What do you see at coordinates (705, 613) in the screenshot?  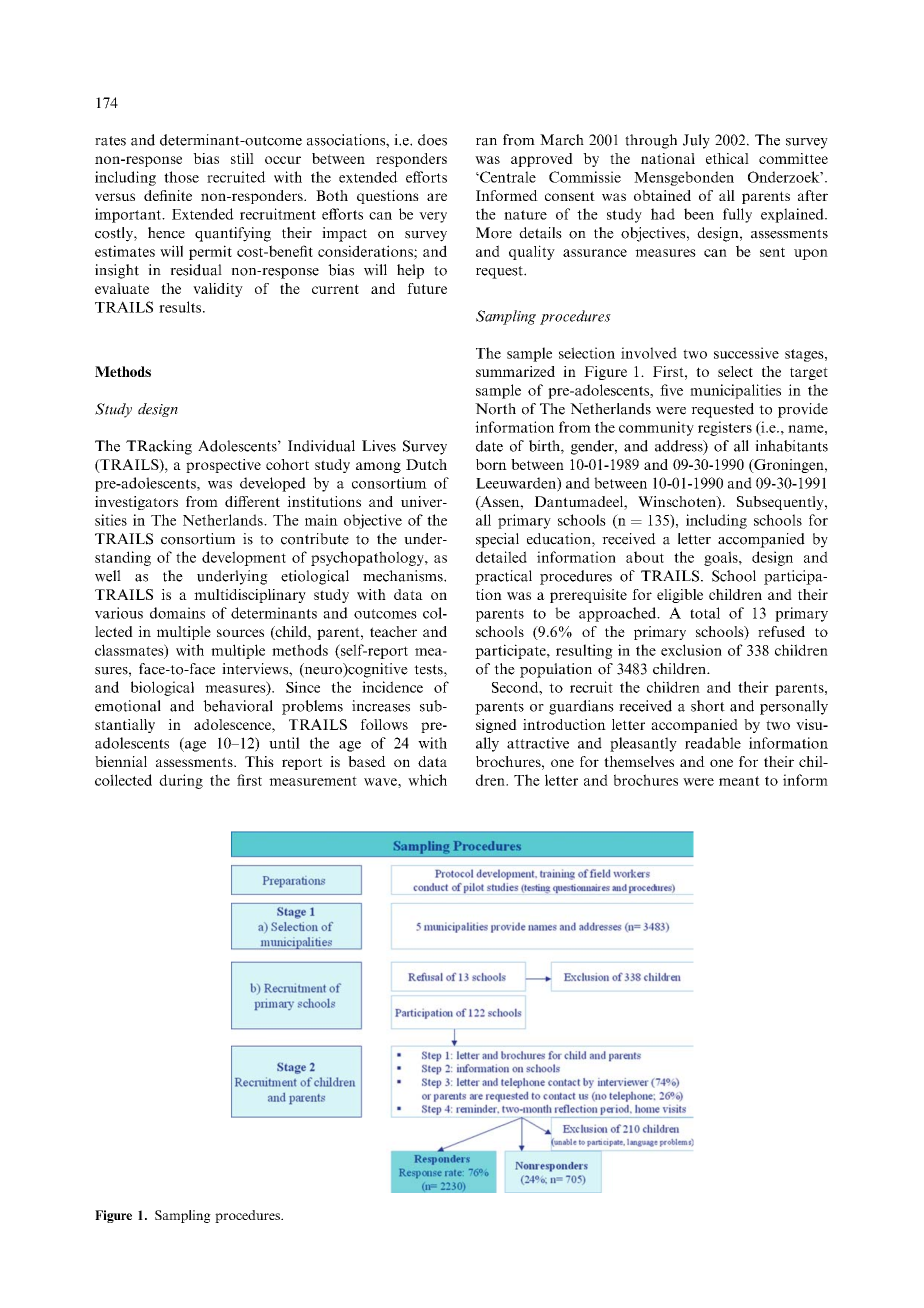 I see `total` at bounding box center [705, 613].
